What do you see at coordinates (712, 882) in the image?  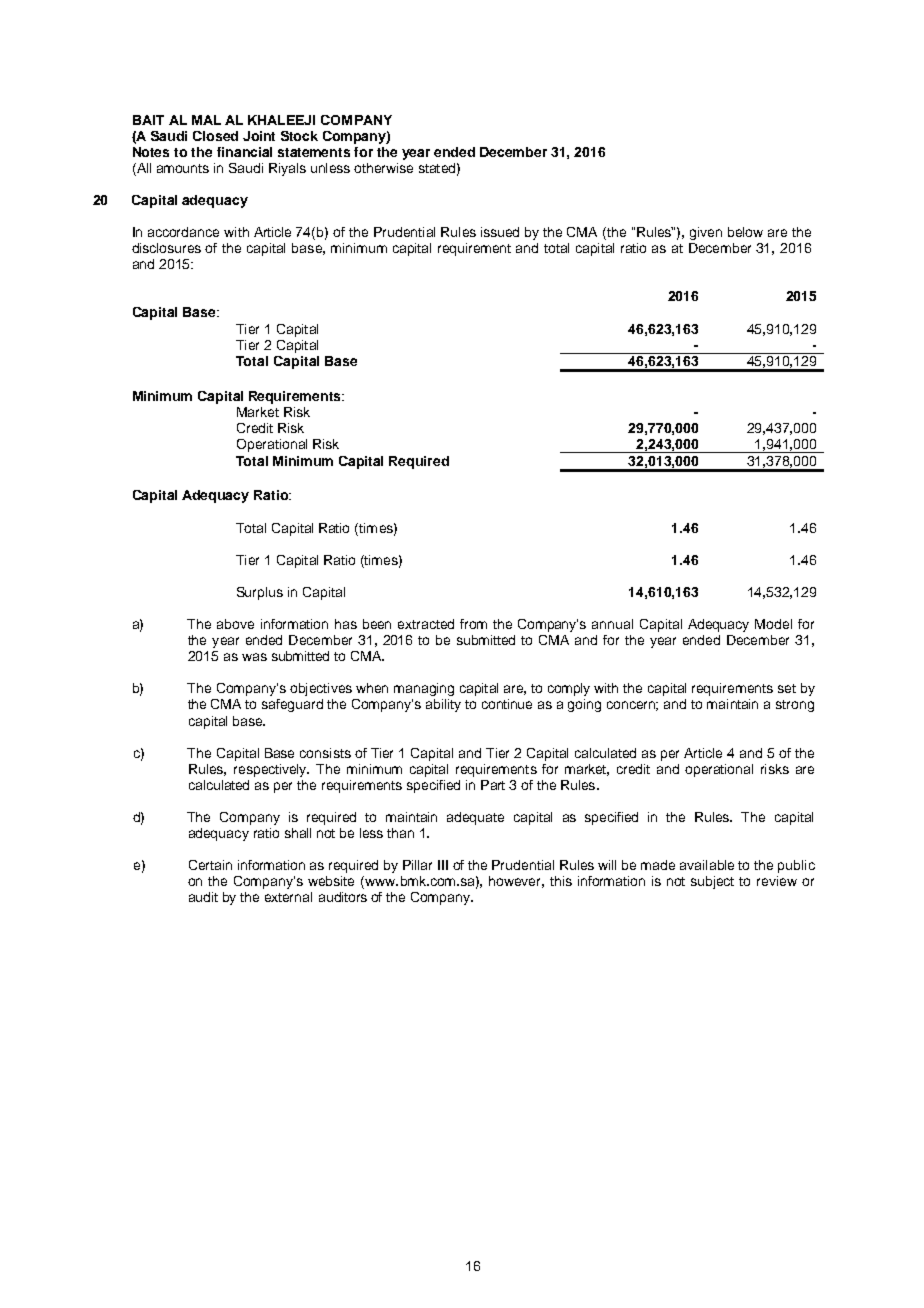 I see `subject` at bounding box center [712, 882].
